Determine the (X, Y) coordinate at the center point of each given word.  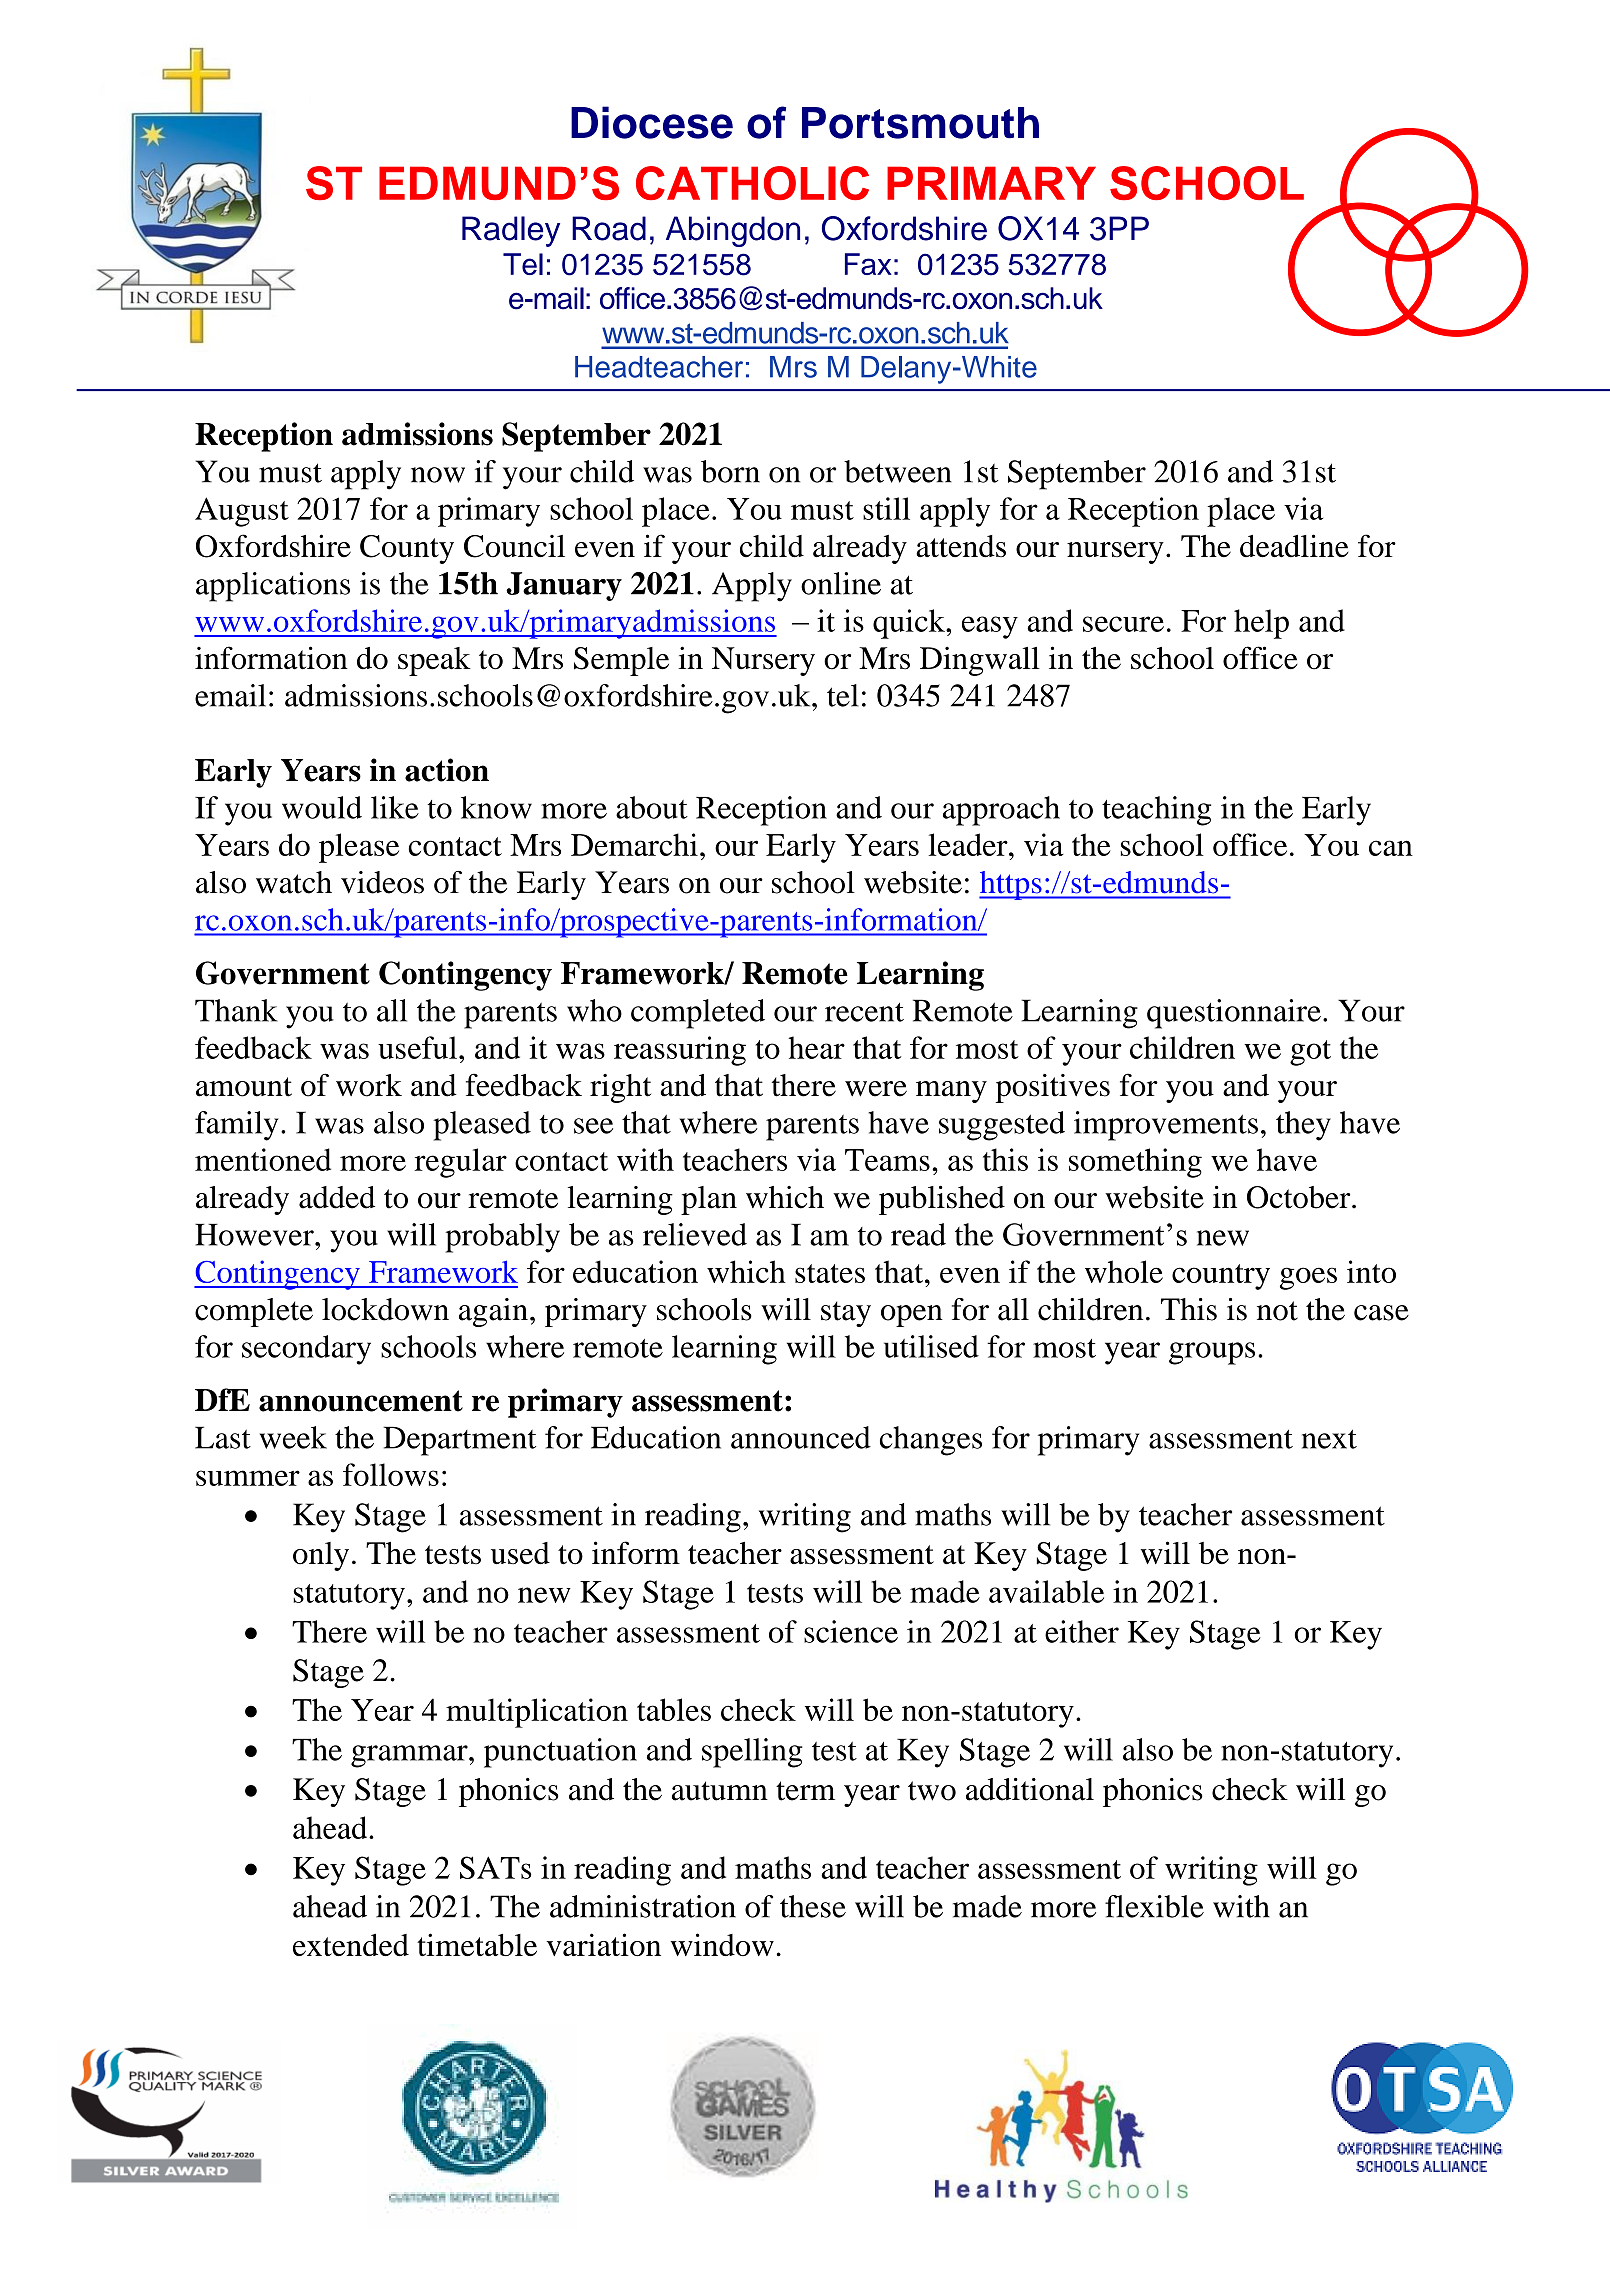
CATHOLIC (752, 183)
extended (351, 1945)
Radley (511, 231)
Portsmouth (920, 123)
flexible (1154, 1906)
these (813, 1906)
